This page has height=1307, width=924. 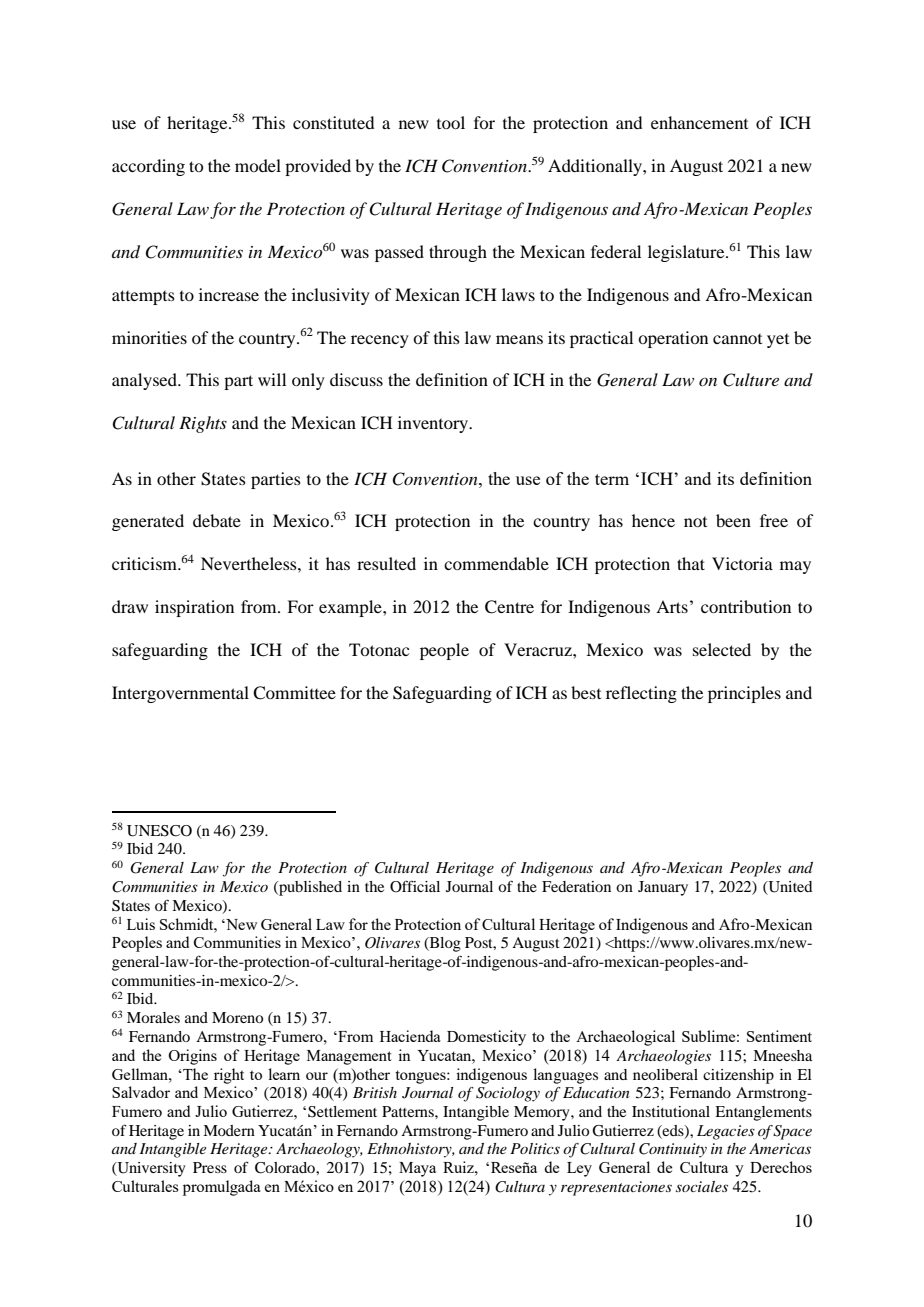 What do you see at coordinates (451, 122) in the page?
I see `tool` at bounding box center [451, 122].
